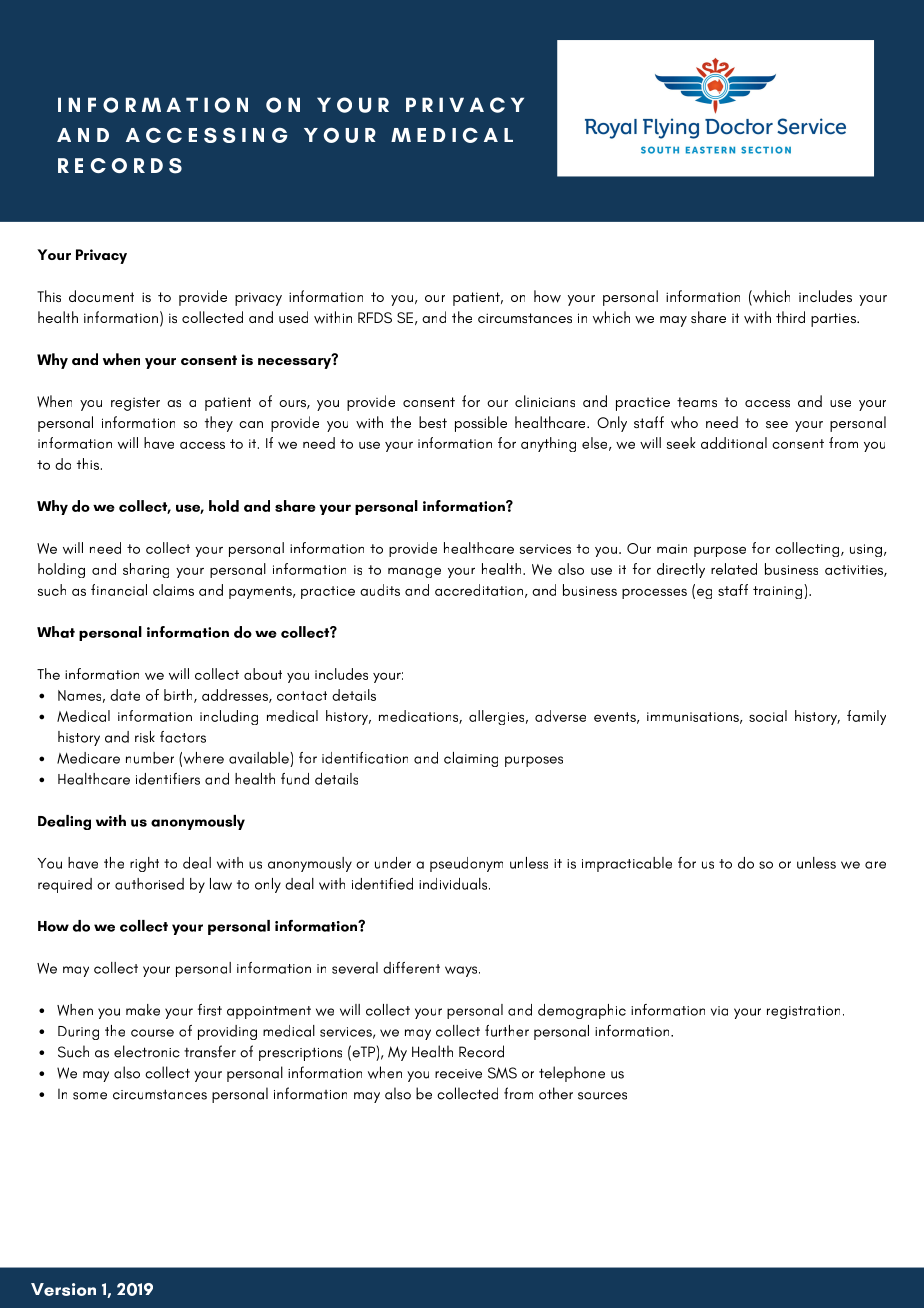  What do you see at coordinates (556, 1093) in the screenshot?
I see `other` at bounding box center [556, 1093].
